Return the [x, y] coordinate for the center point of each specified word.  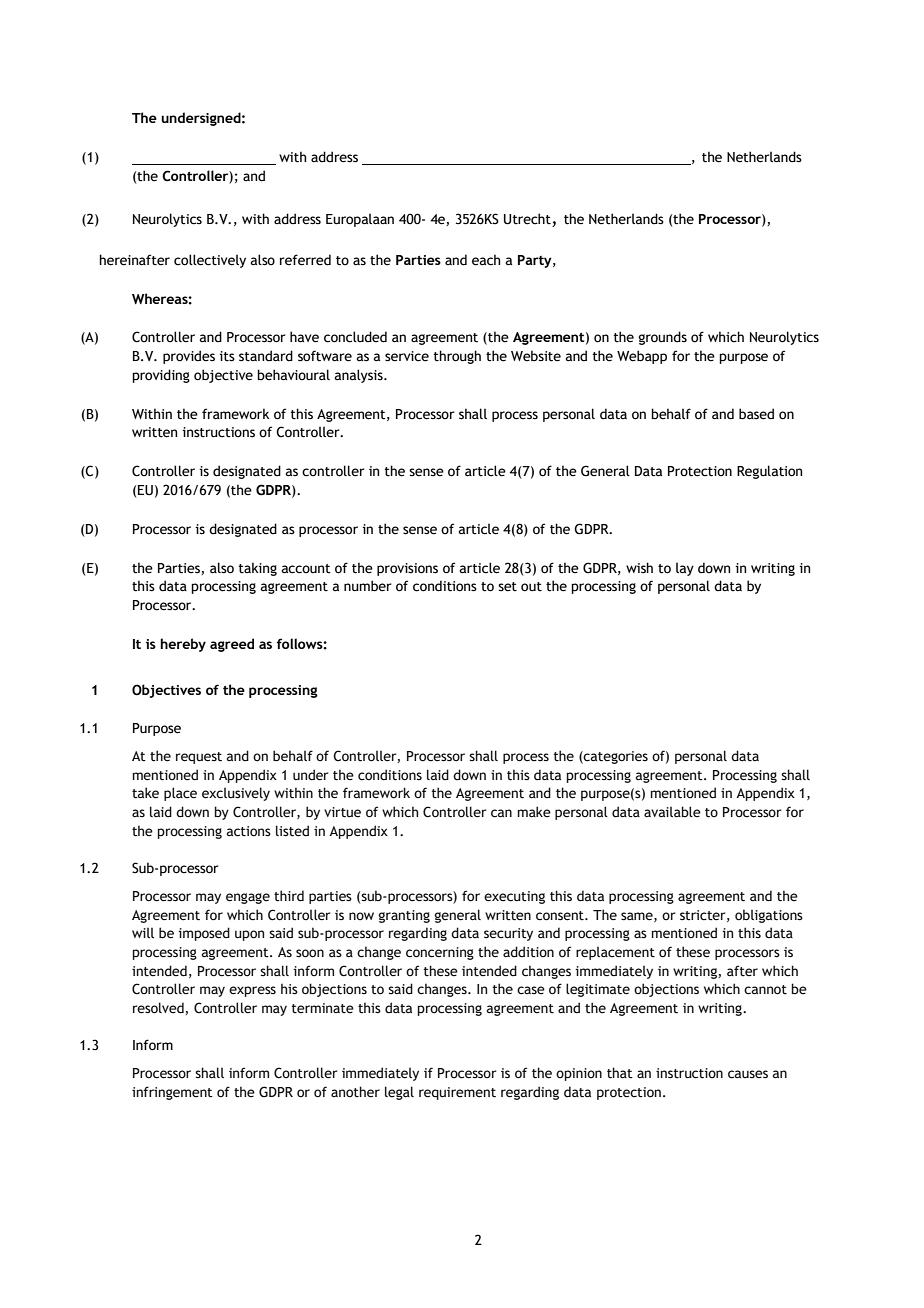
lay [685, 569]
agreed [232, 645]
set [507, 587]
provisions [407, 569]
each [486, 260]
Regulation [769, 472]
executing [514, 897]
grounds [662, 338]
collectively [210, 261]
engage [248, 898]
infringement [172, 1093]
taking [257, 569]
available [672, 812]
